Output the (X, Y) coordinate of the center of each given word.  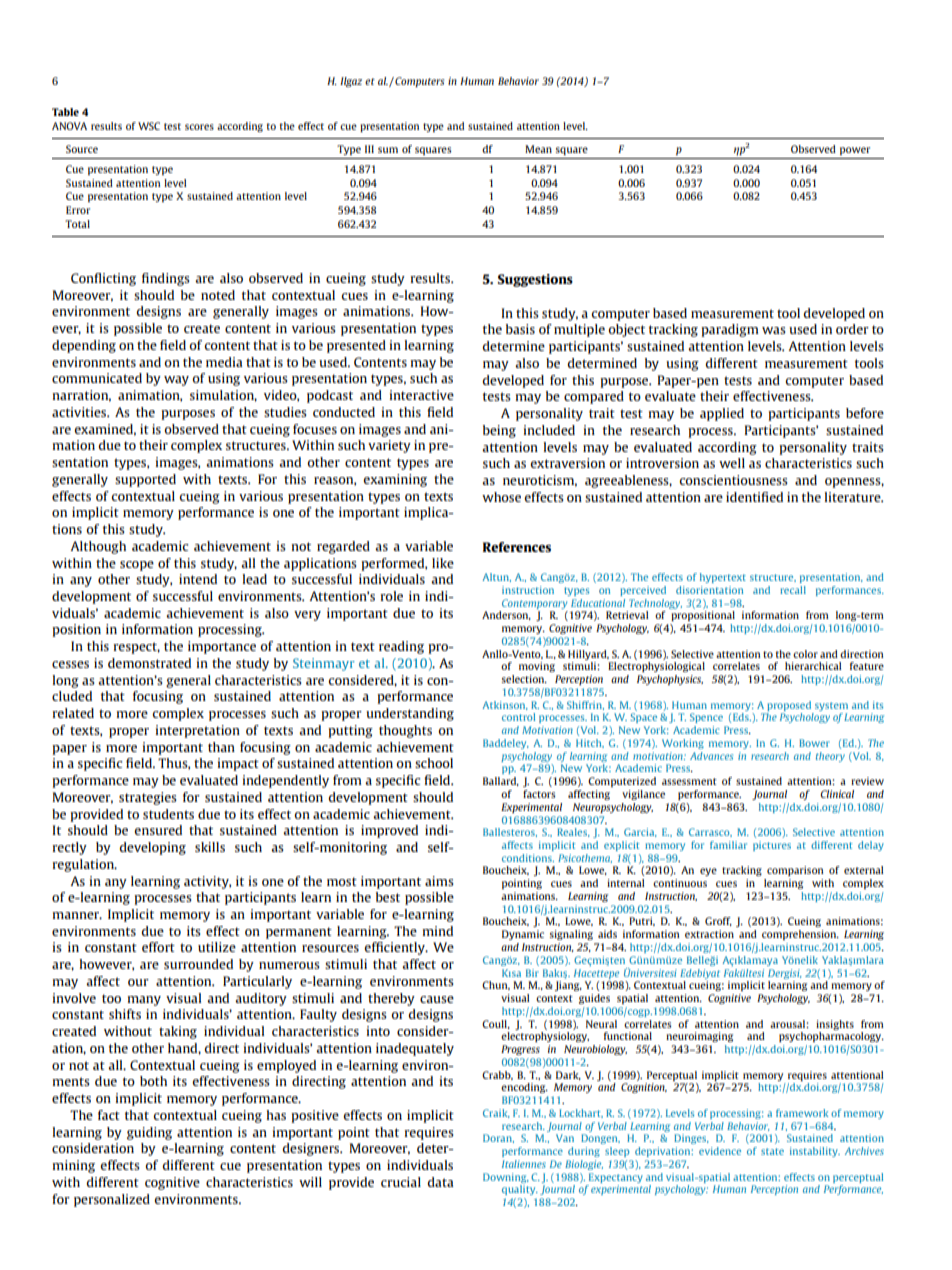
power (855, 151)
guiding (149, 1133)
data (440, 1182)
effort (158, 947)
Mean (538, 149)
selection (524, 679)
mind (437, 931)
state (772, 1151)
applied (722, 414)
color (805, 654)
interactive (421, 395)
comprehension (800, 935)
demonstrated (149, 663)
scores (199, 127)
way (176, 381)
